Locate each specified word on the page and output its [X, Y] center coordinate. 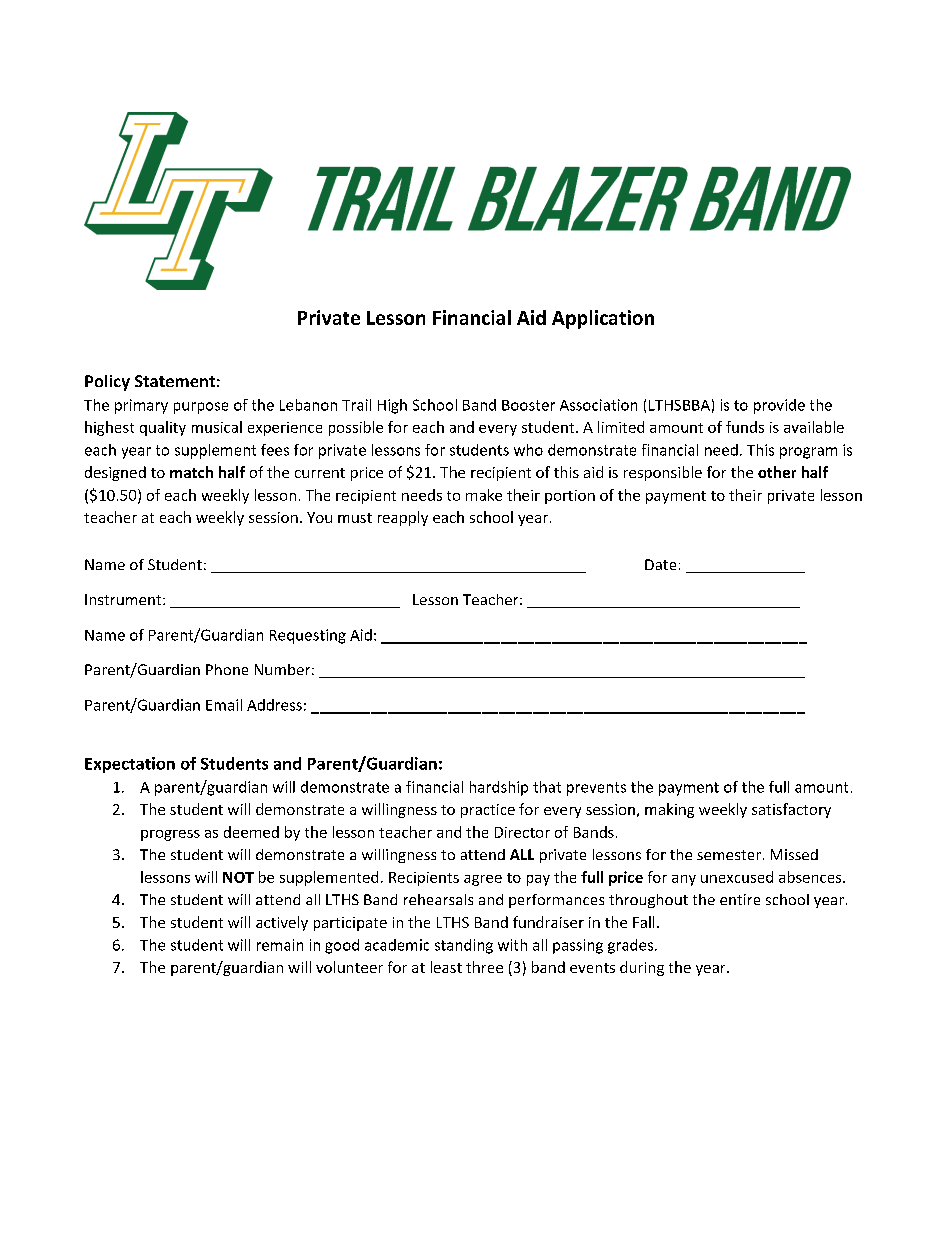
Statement [175, 381]
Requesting [308, 636]
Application [603, 319]
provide [779, 406]
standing [464, 946]
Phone [227, 669]
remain [280, 945]
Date [660, 564]
